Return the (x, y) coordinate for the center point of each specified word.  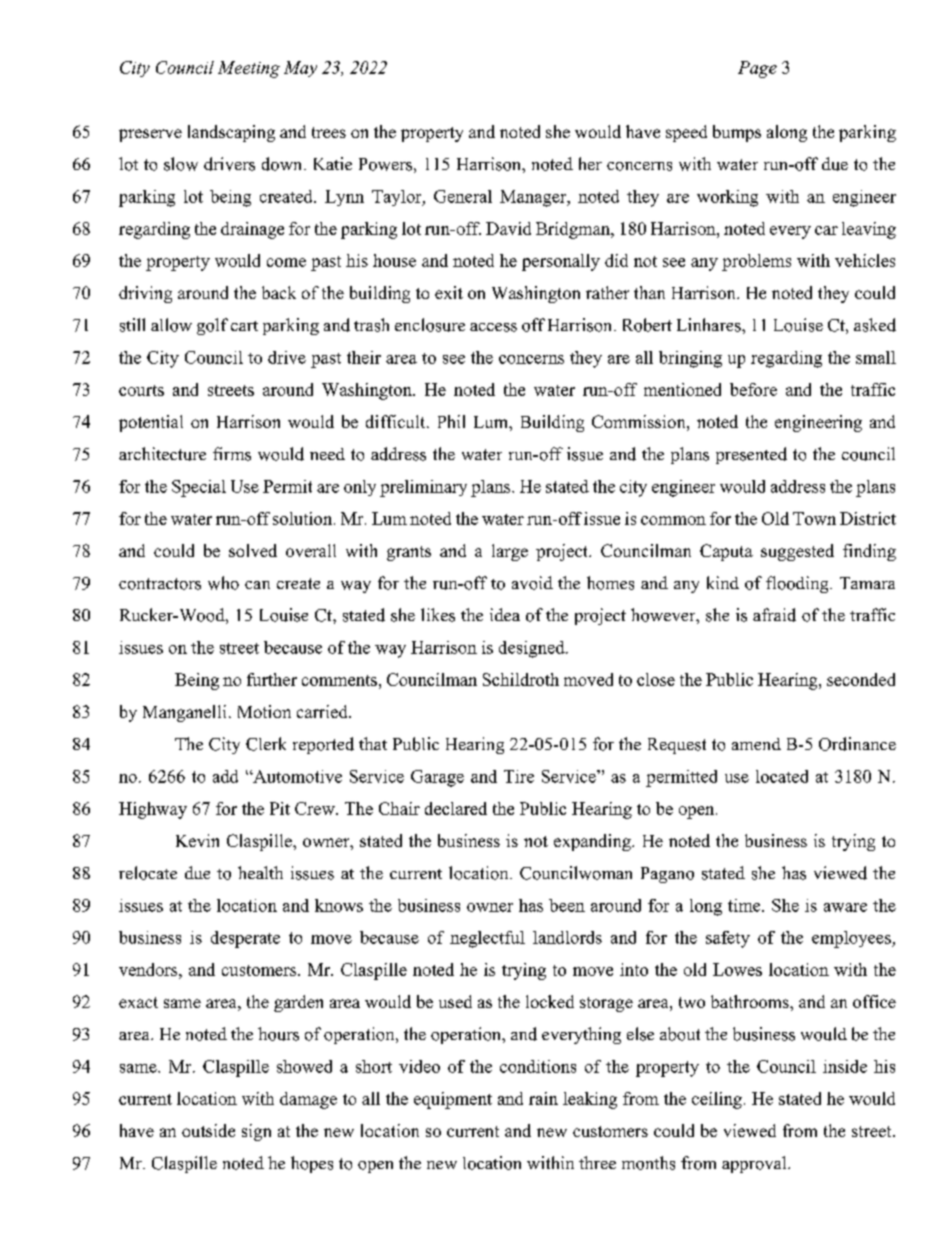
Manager (534, 198)
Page (757, 69)
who (223, 583)
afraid (774, 615)
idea (505, 614)
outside (208, 1130)
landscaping (231, 133)
